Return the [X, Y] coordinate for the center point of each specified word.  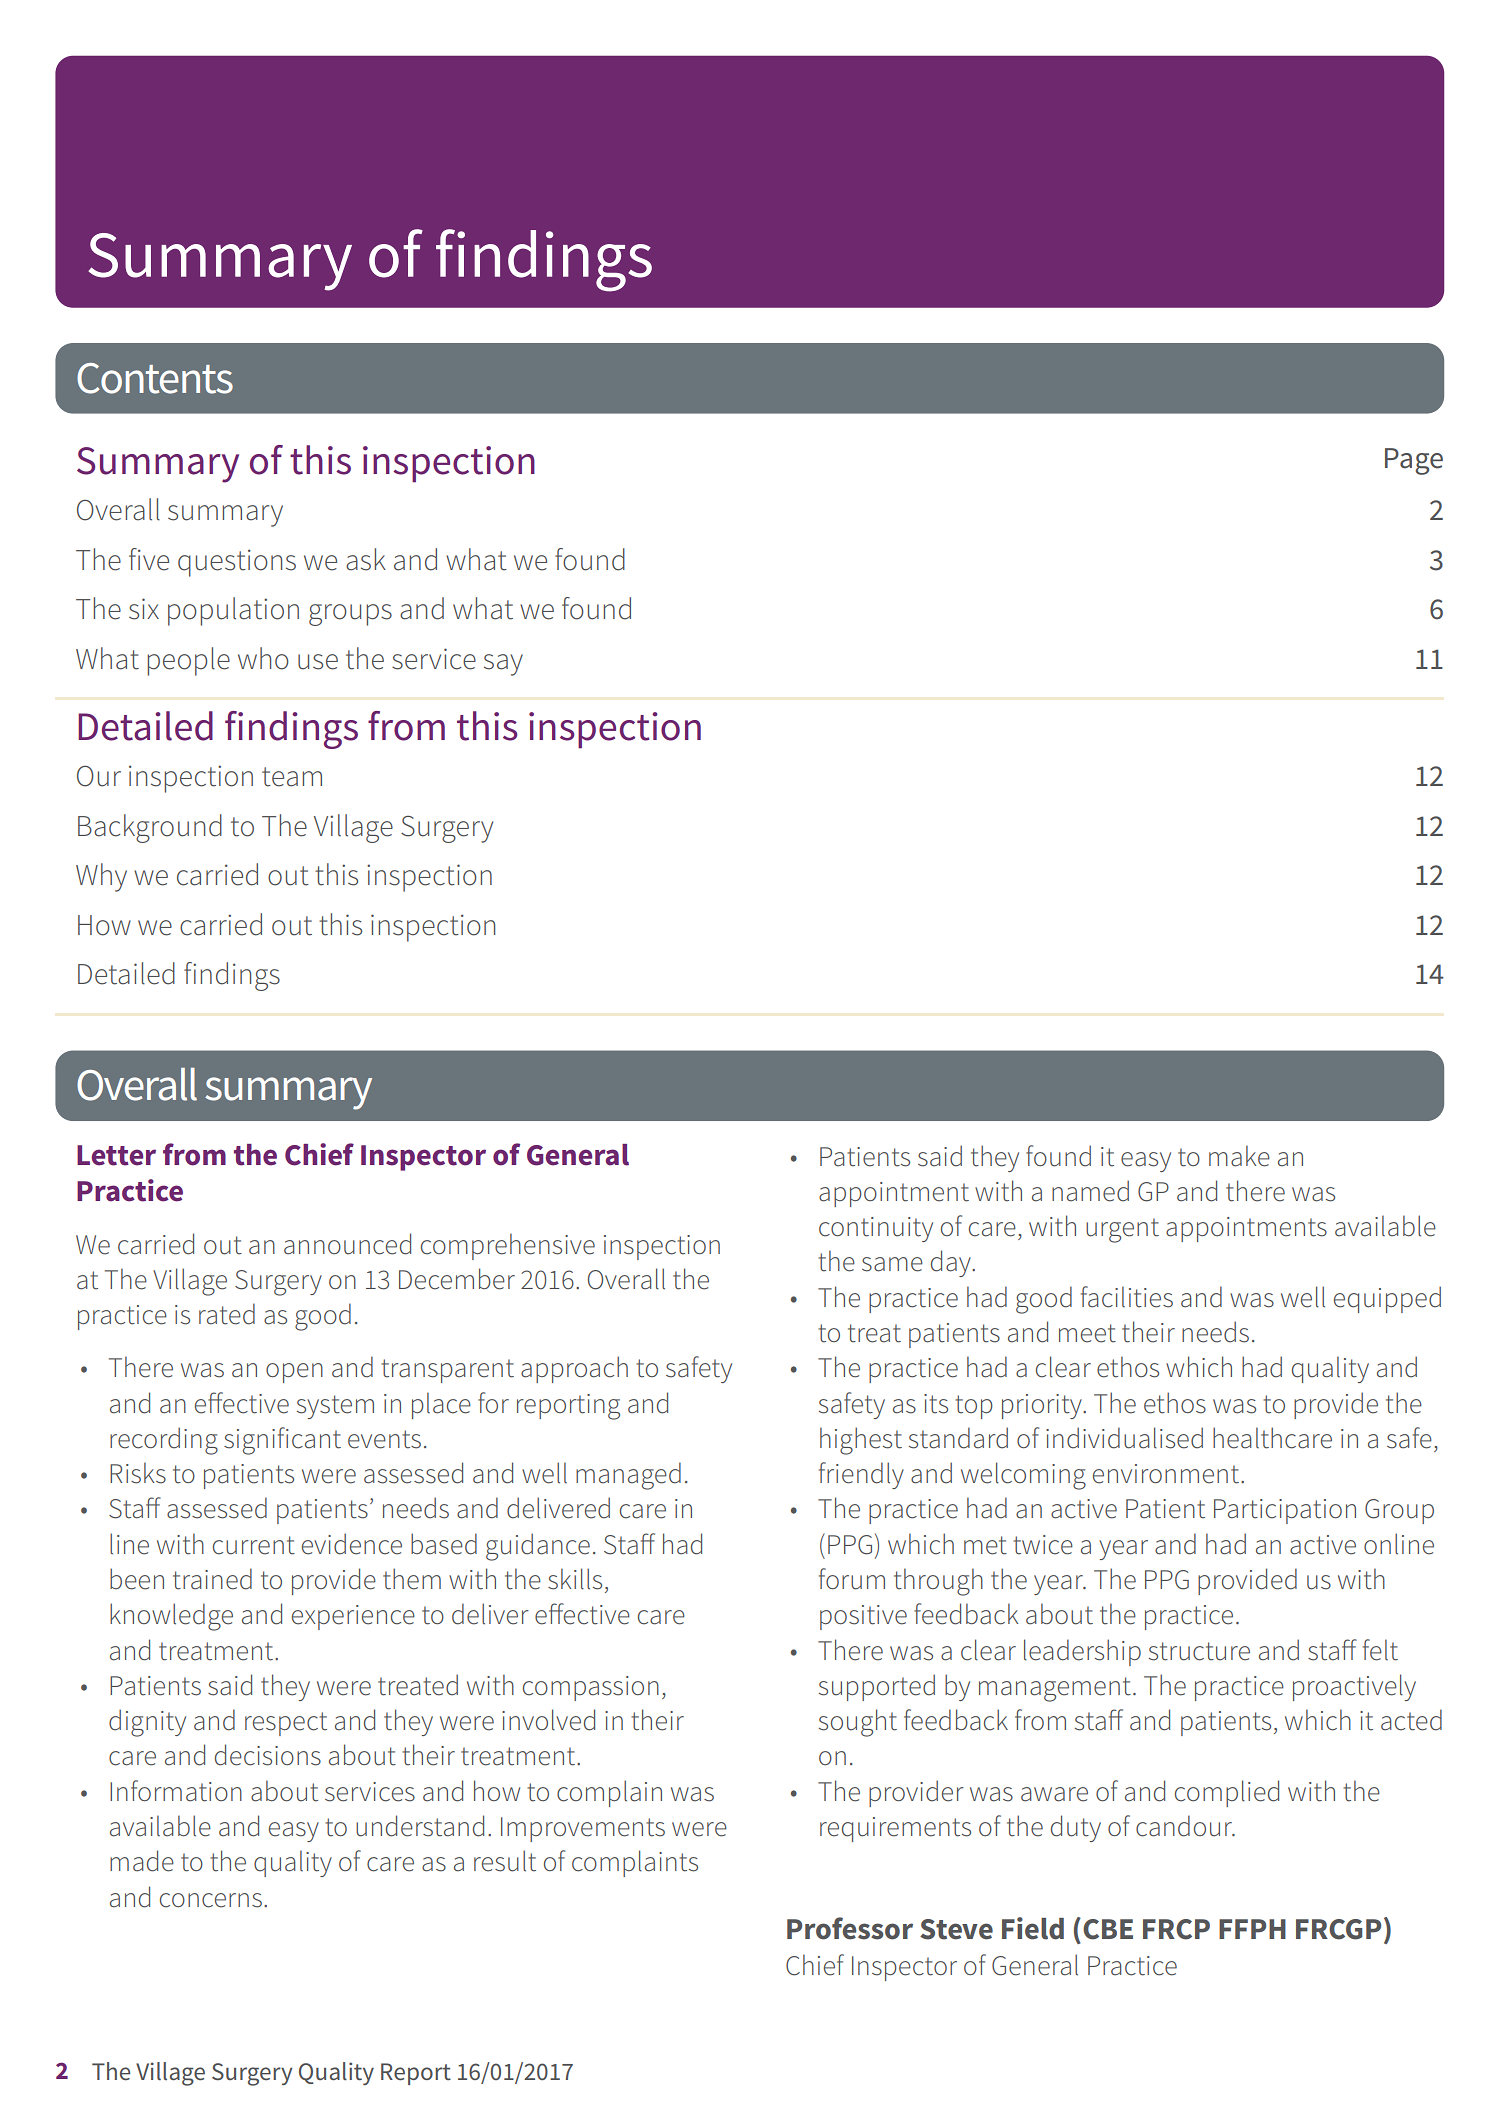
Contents [155, 378]
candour [1185, 1826]
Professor [850, 1928]
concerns [211, 1900]
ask [366, 559]
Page [1414, 461]
